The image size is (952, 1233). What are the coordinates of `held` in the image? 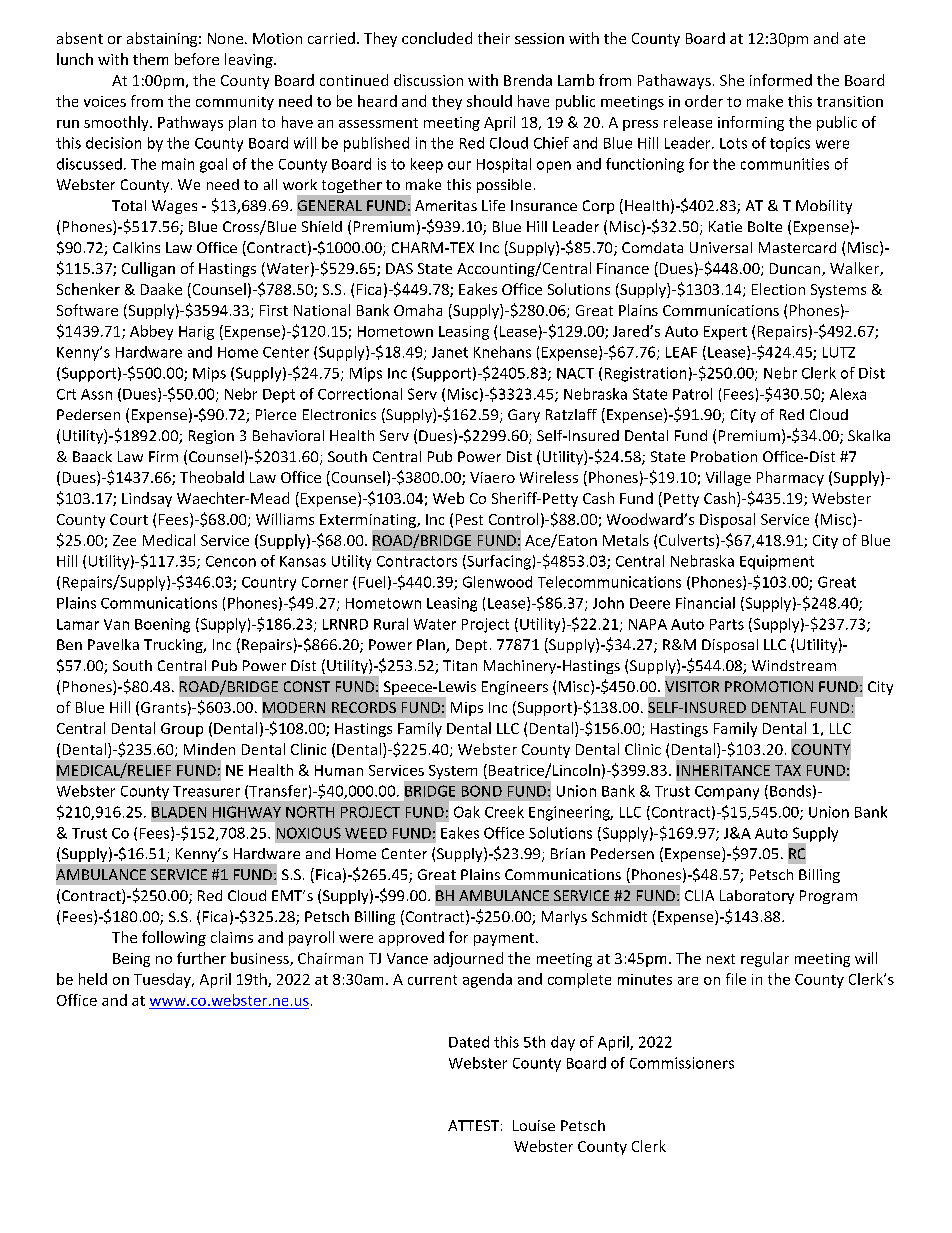 It's located at (93, 979).
